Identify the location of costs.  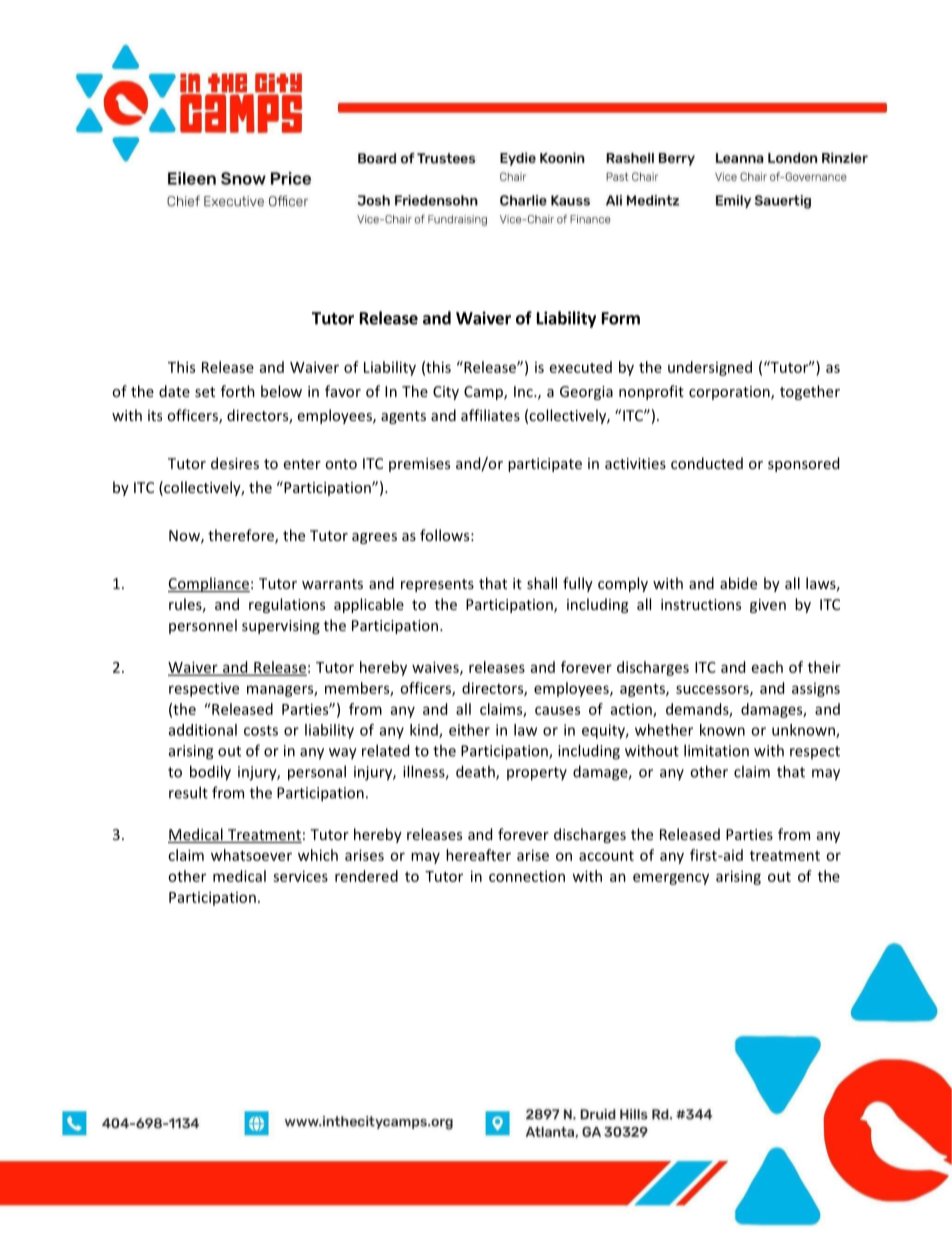
(261, 730).
